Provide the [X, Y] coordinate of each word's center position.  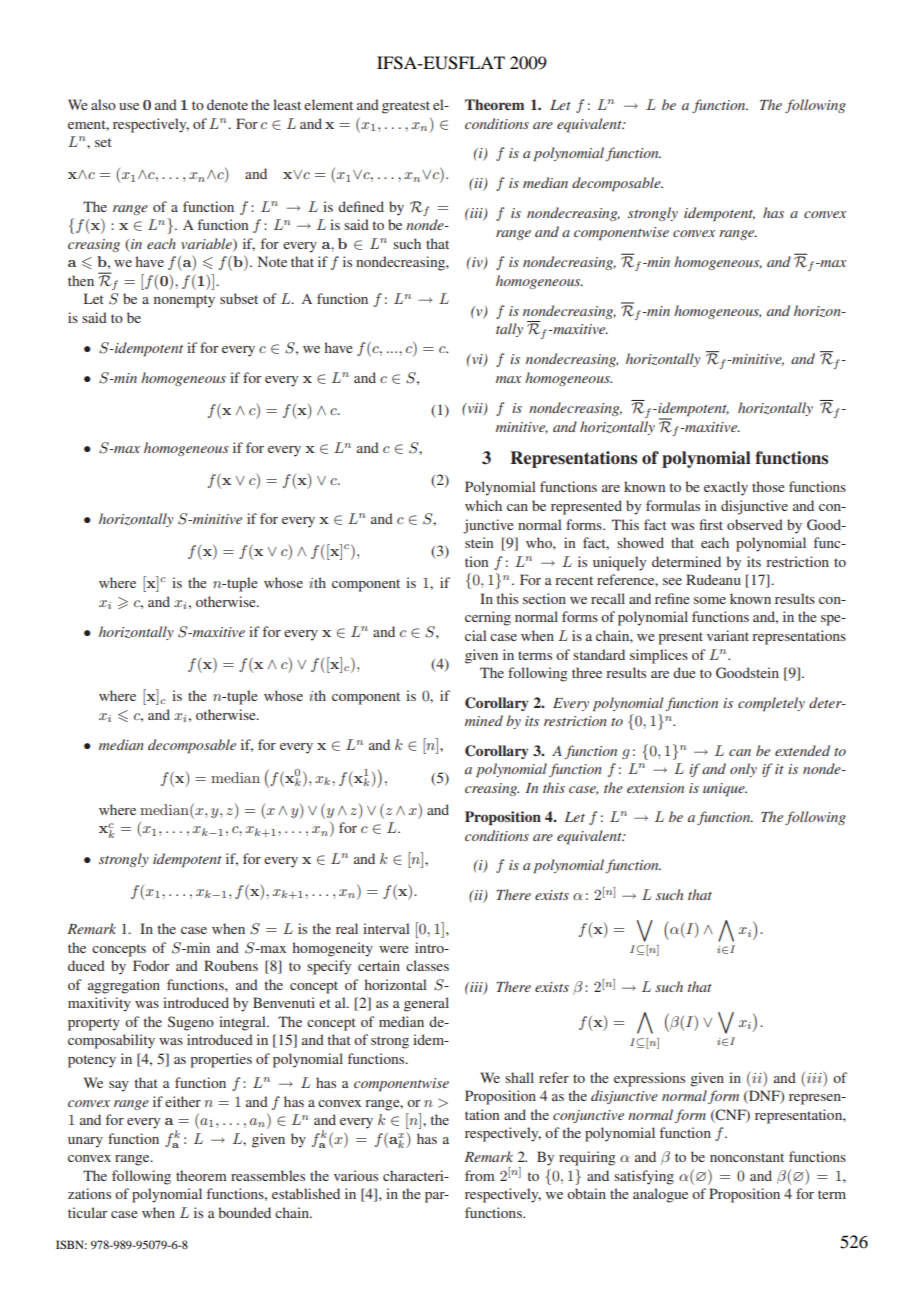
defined [361, 206]
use [129, 106]
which [483, 505]
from [480, 1175]
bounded [244, 1212]
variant [728, 635]
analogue [660, 1195]
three [587, 672]
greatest [406, 107]
